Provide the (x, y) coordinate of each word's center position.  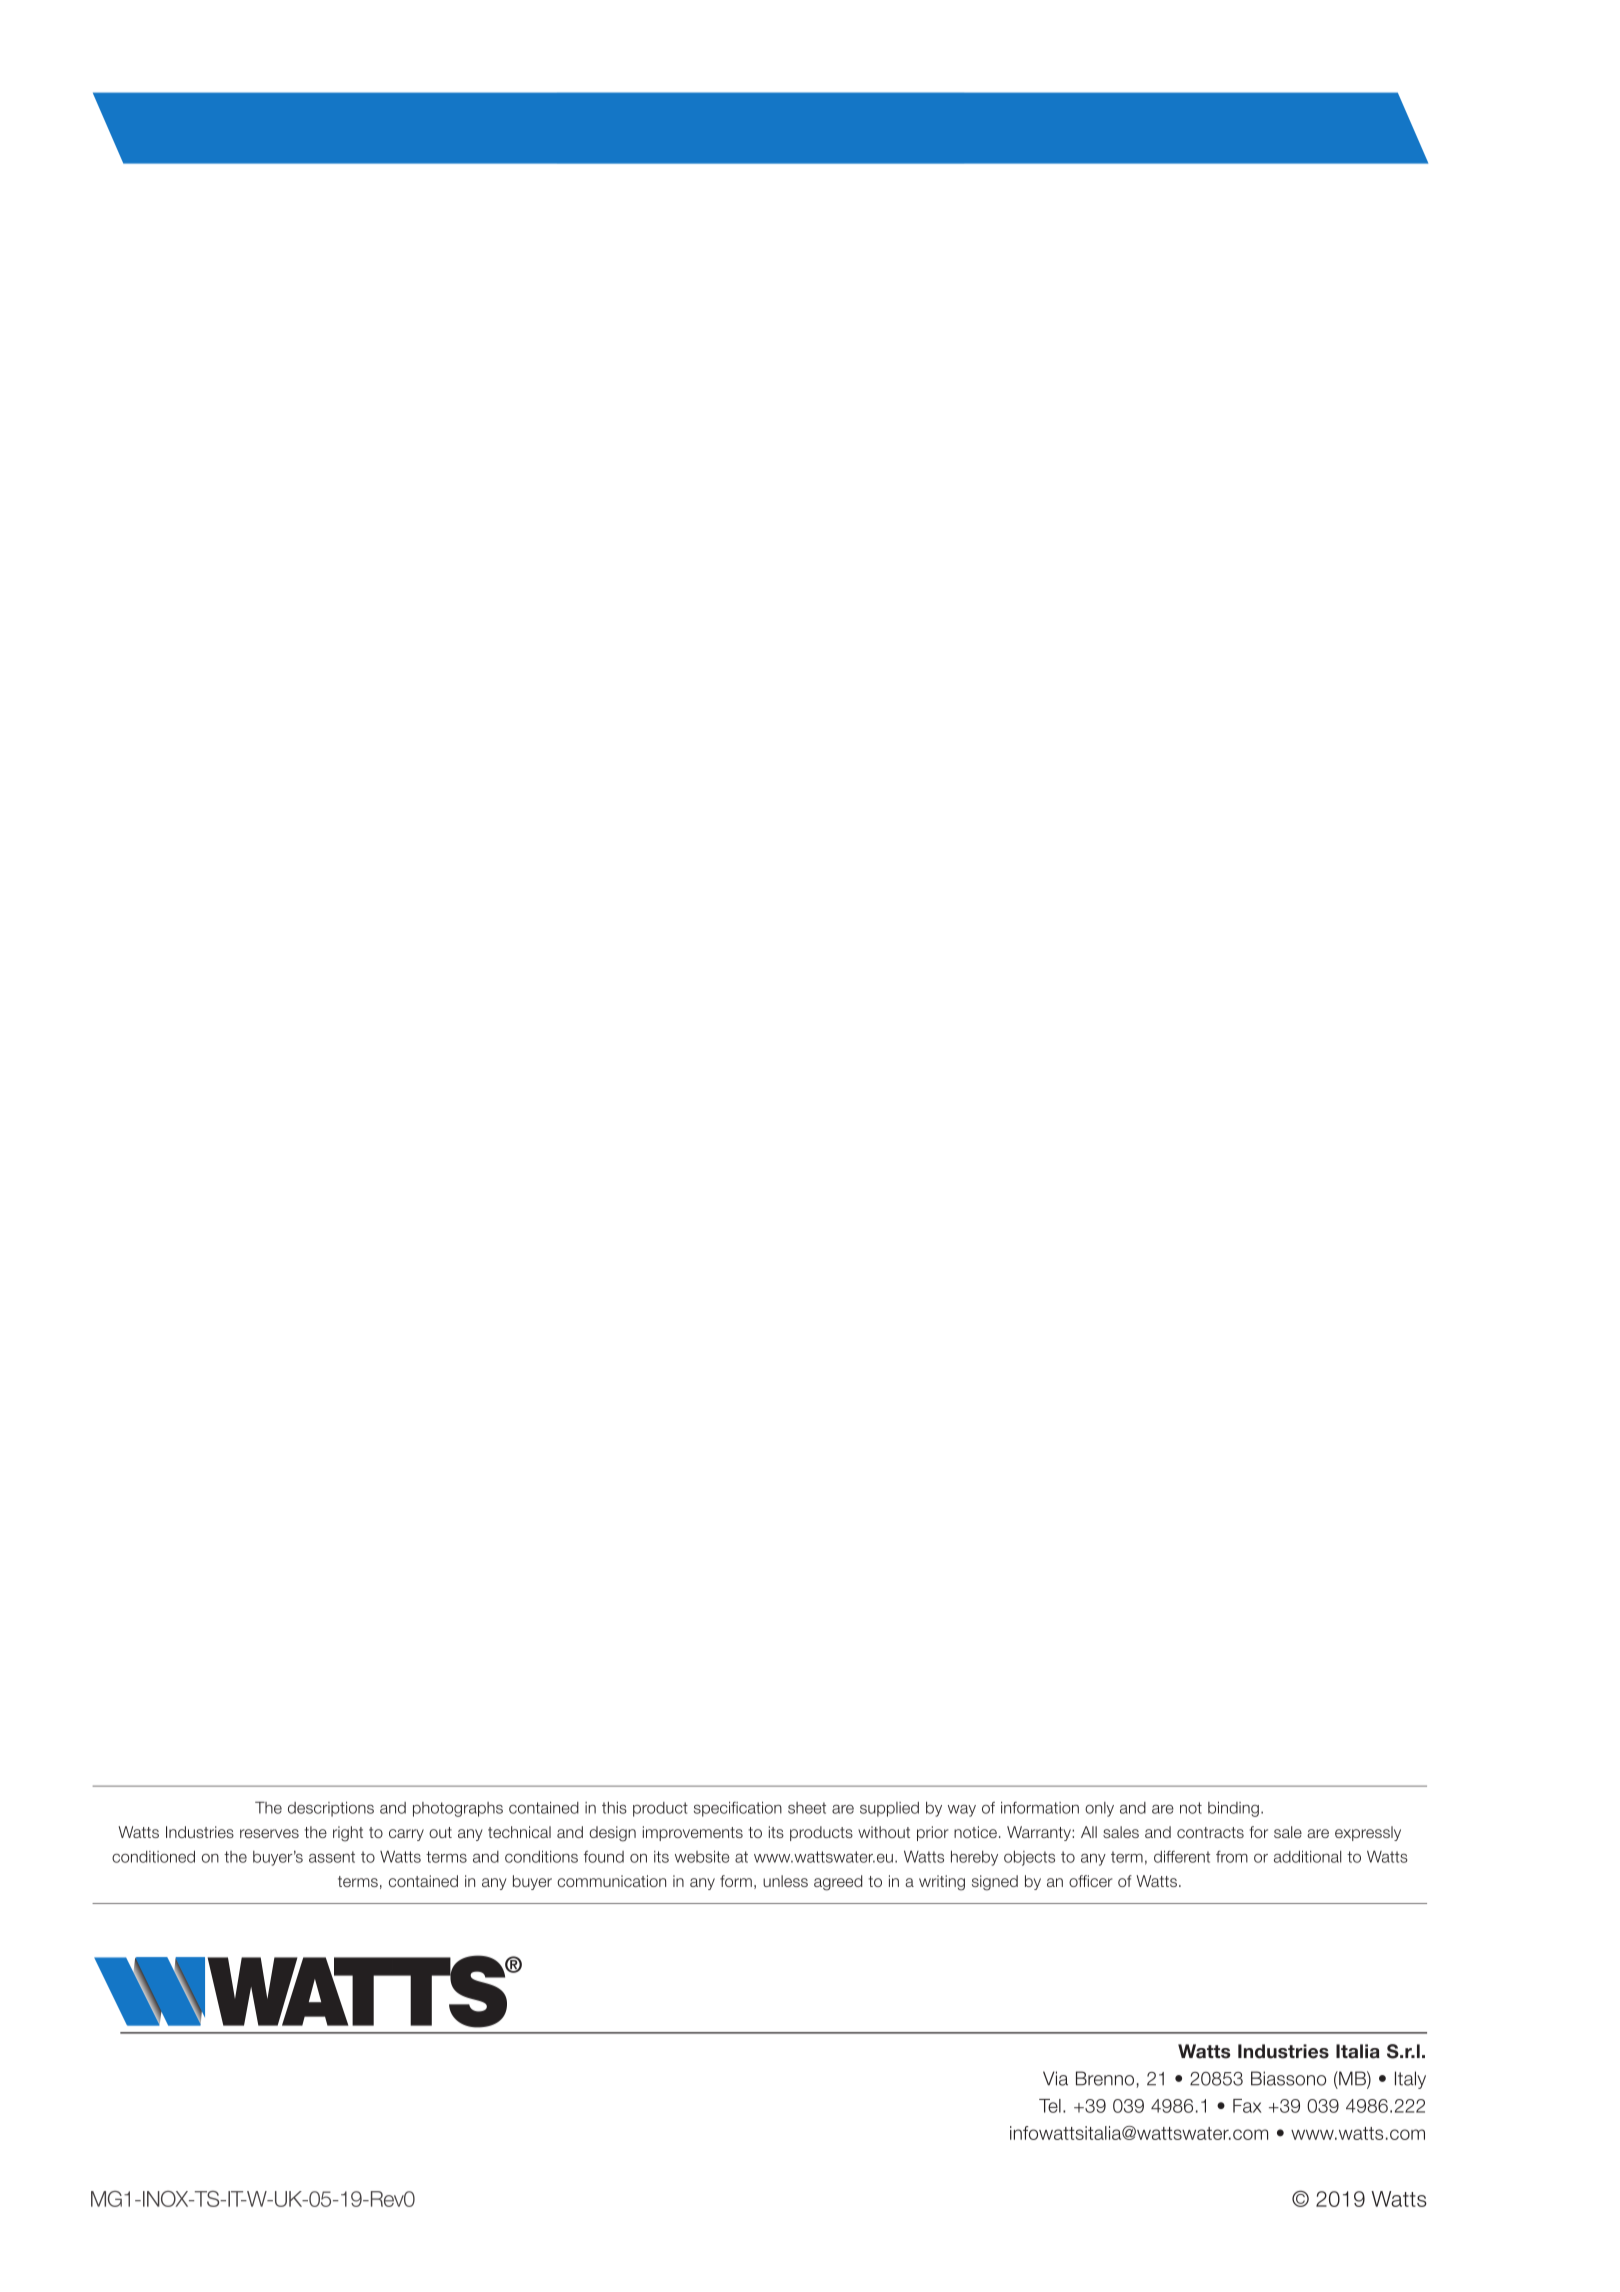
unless (785, 1881)
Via (1055, 2078)
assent (332, 1857)
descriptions (331, 1809)
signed (995, 1883)
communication (611, 1881)
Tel (1050, 2106)
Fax (1247, 2106)
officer (1091, 1881)
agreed (838, 1883)
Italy (1410, 2080)
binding (1233, 1809)
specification (738, 1809)
